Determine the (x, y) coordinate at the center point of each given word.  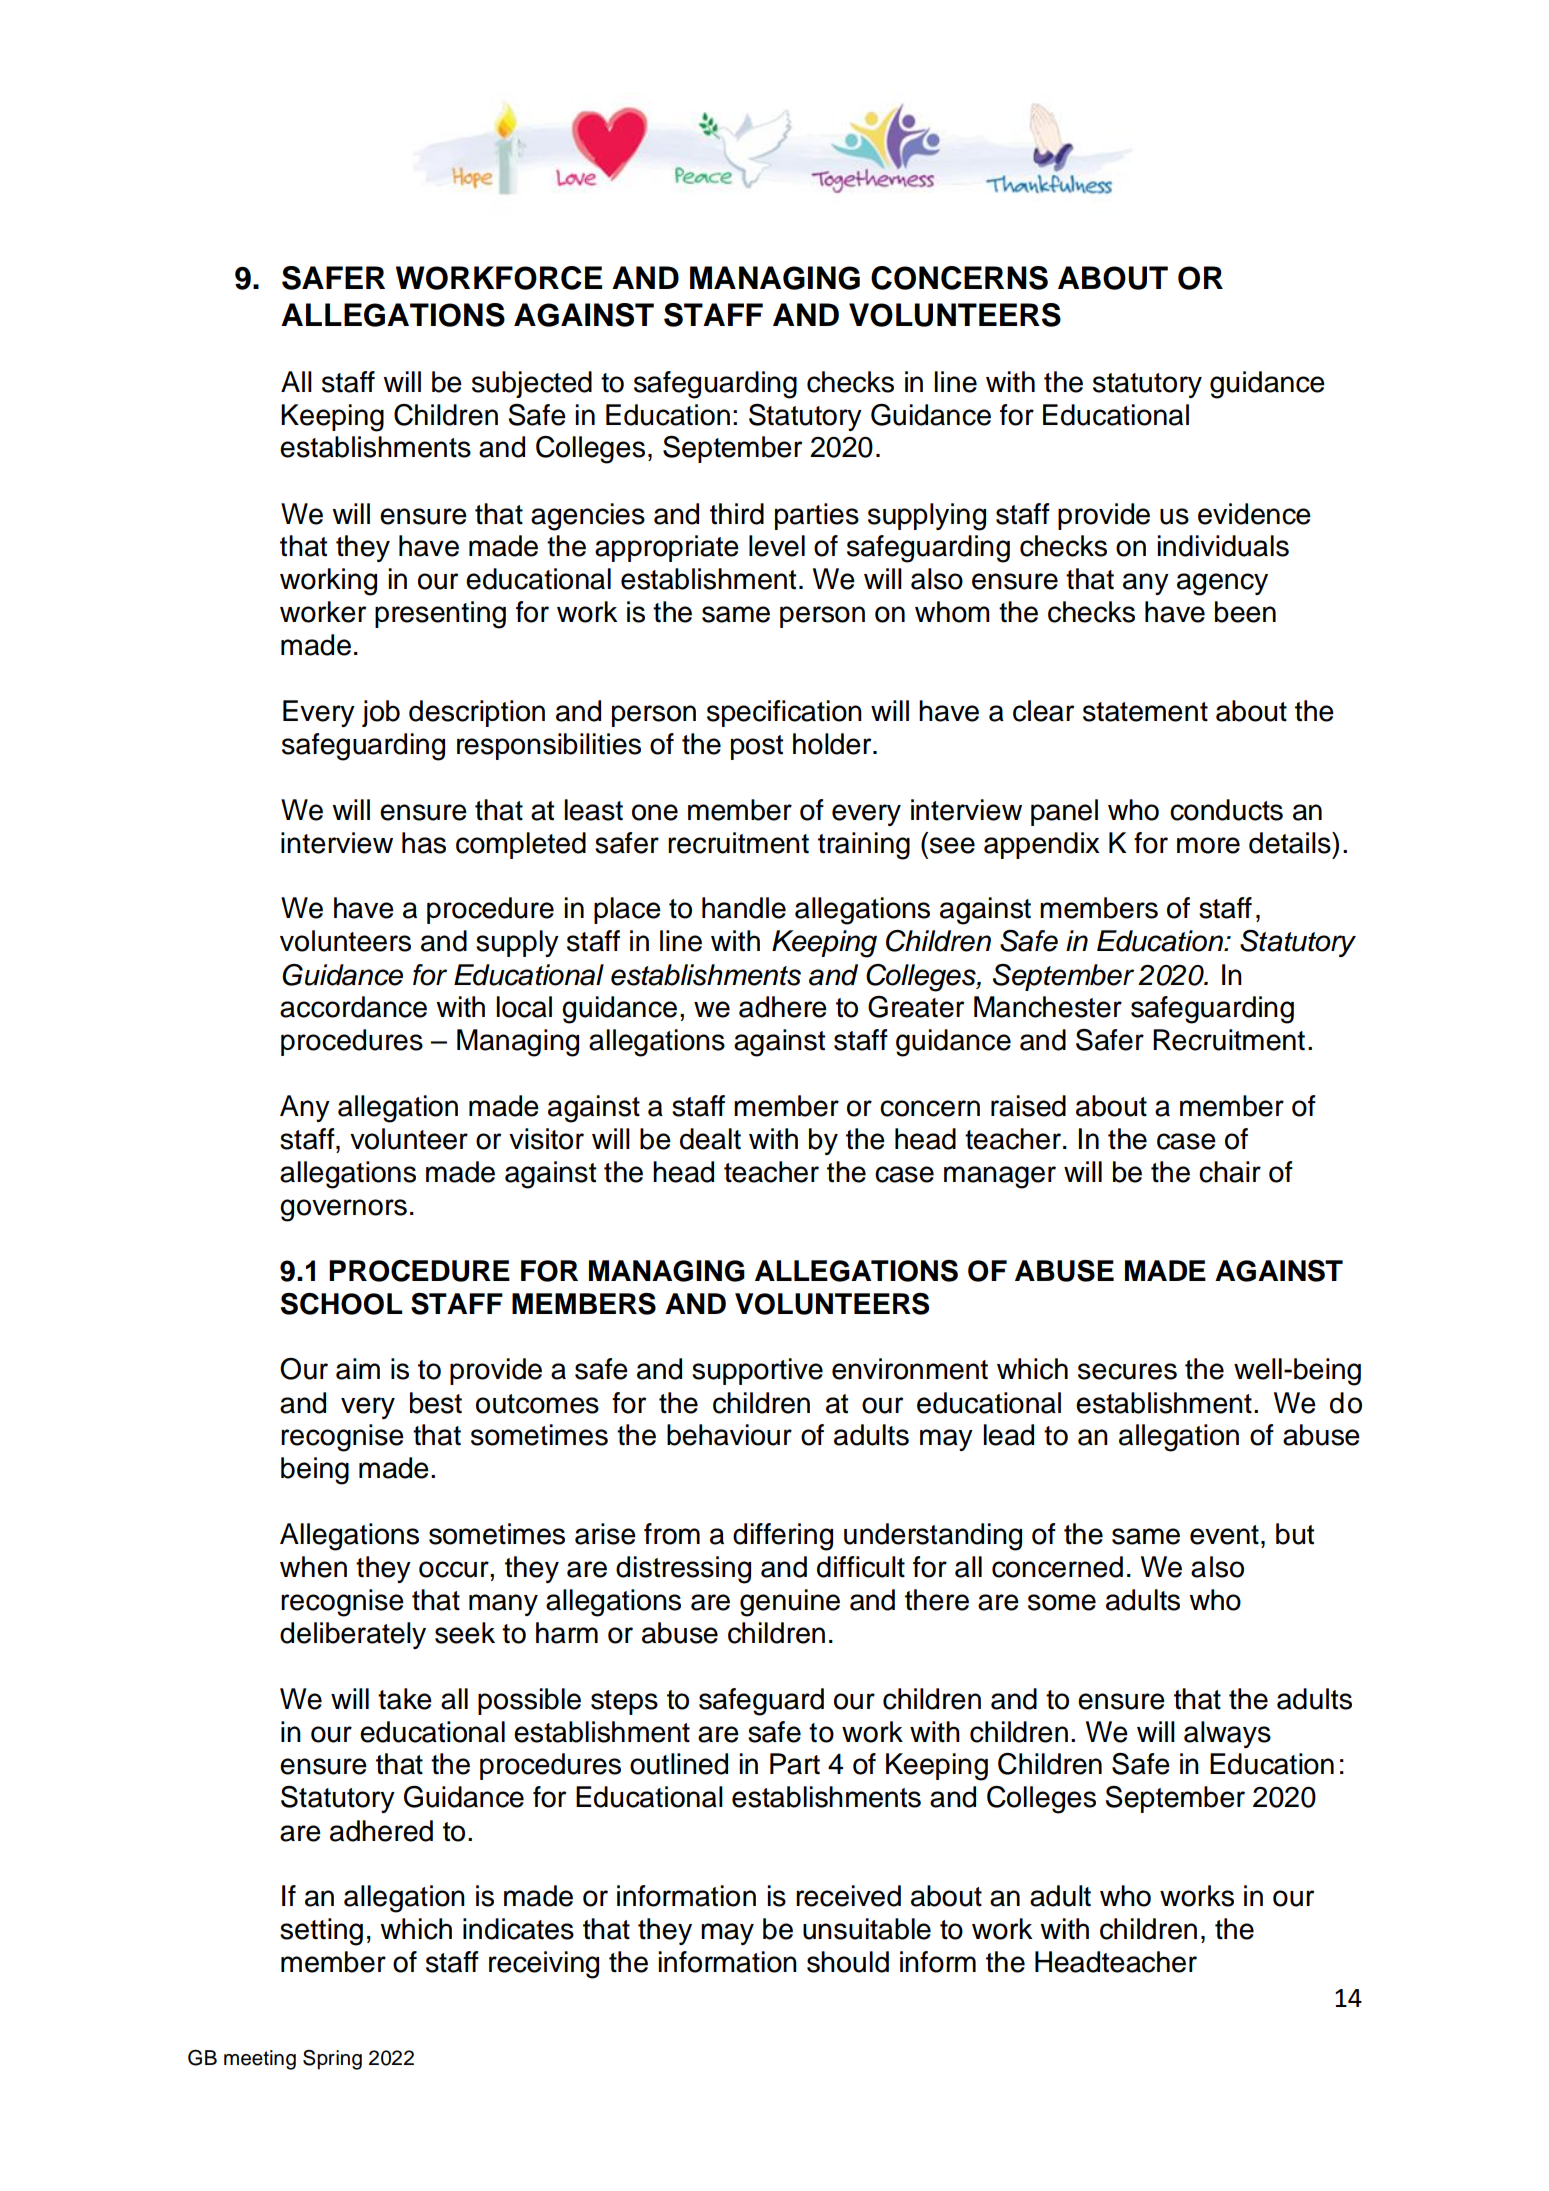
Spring (332, 2060)
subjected (532, 384)
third (737, 514)
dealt (710, 1139)
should (848, 1962)
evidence (1254, 514)
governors (343, 1210)
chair (1230, 1172)
